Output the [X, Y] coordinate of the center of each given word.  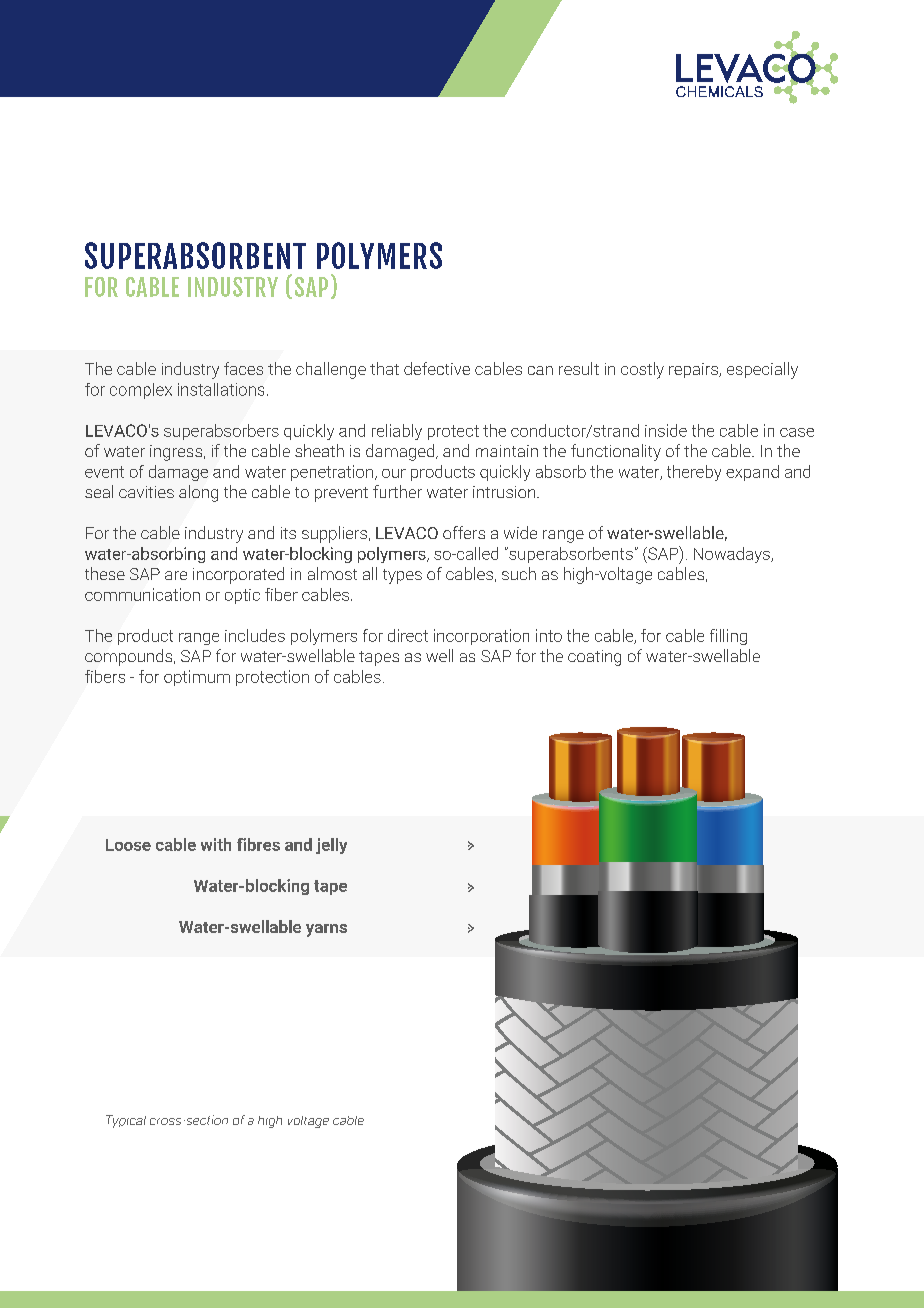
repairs [694, 370]
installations [221, 389]
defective [437, 368]
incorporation [481, 637]
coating [594, 658]
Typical [126, 1121]
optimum [197, 678]
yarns [326, 930]
